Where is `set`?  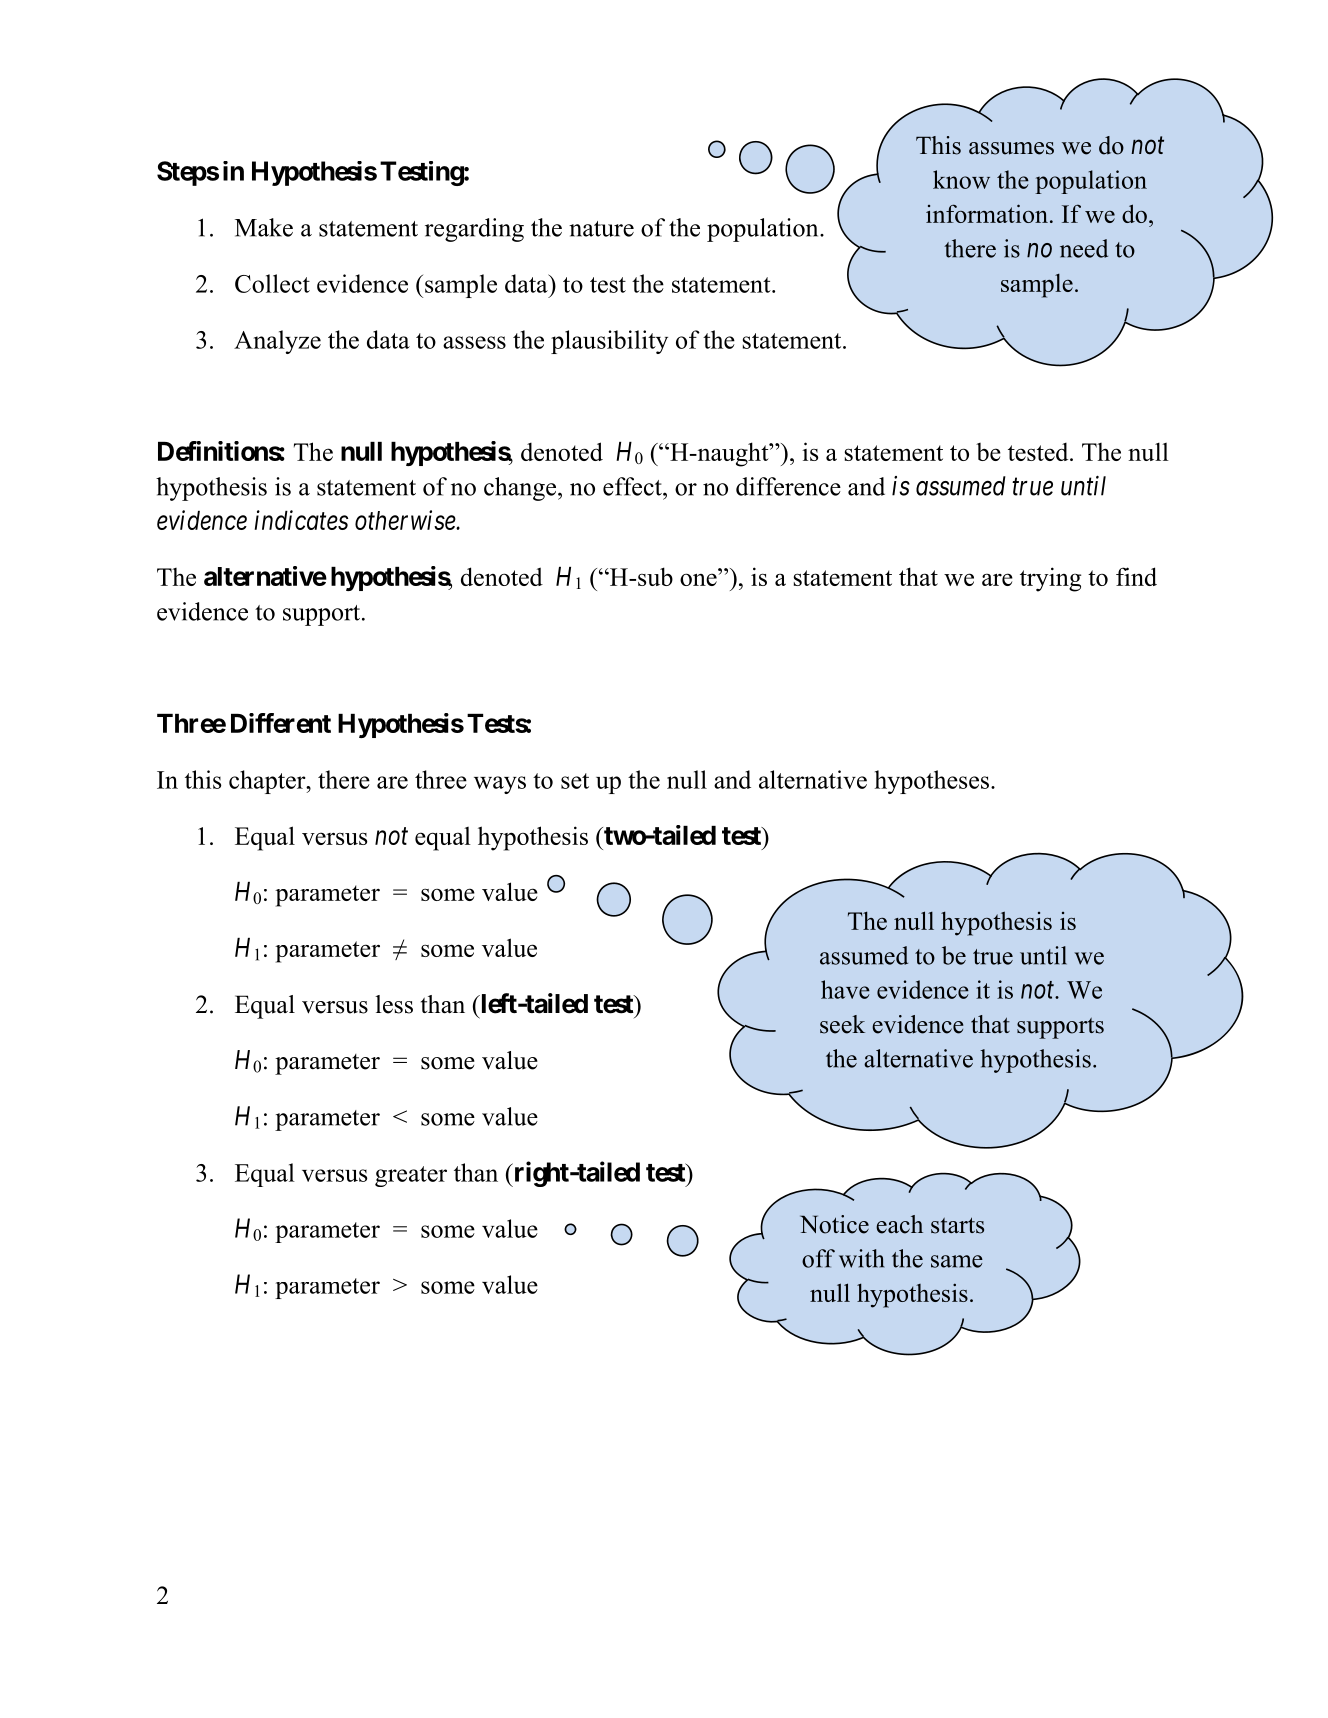
set is located at coordinates (575, 781).
